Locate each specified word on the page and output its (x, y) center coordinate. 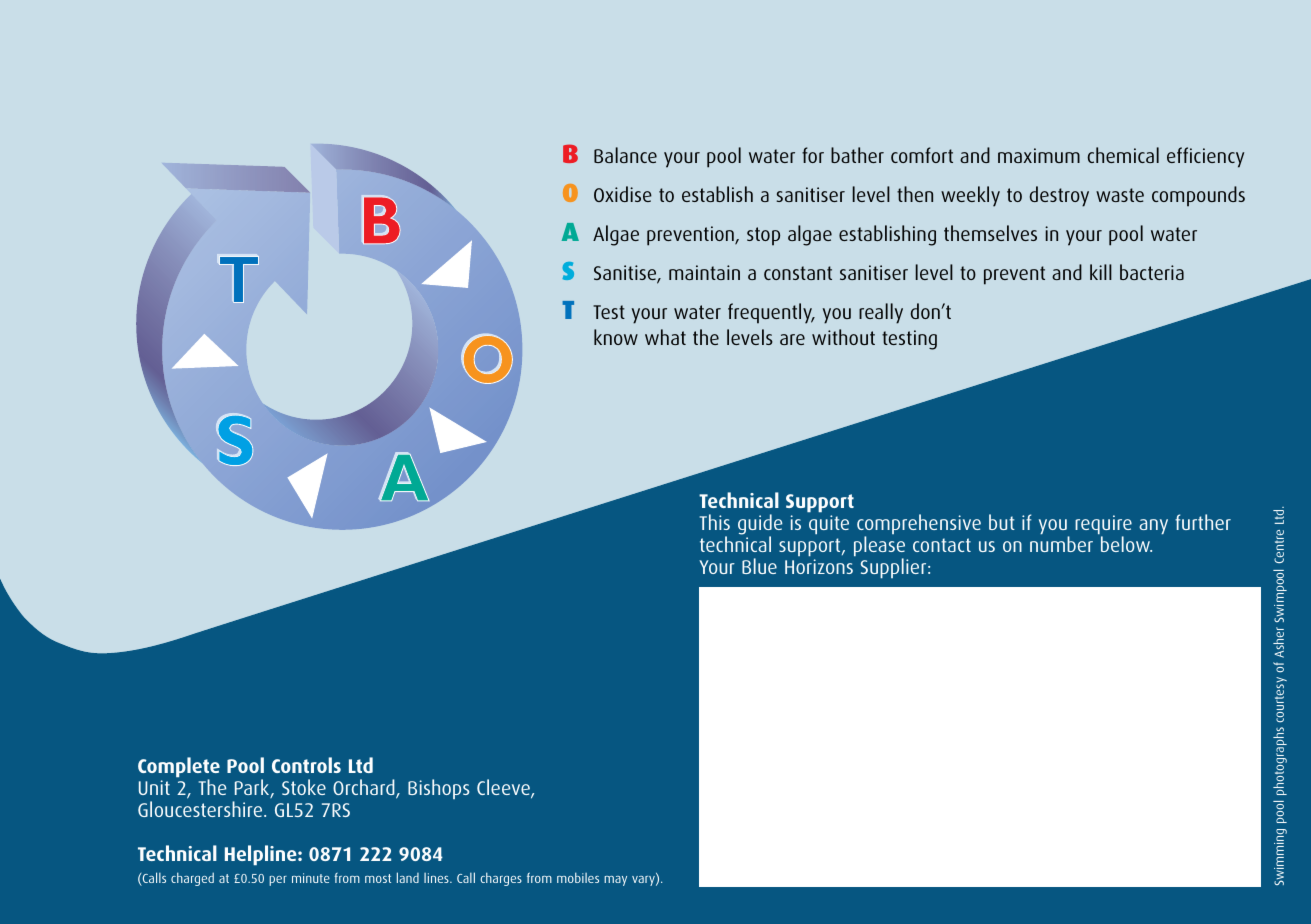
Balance (625, 155)
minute (311, 878)
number (1061, 544)
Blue (759, 566)
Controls (306, 765)
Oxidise (623, 194)
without (843, 337)
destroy (1059, 196)
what (665, 337)
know (616, 337)
